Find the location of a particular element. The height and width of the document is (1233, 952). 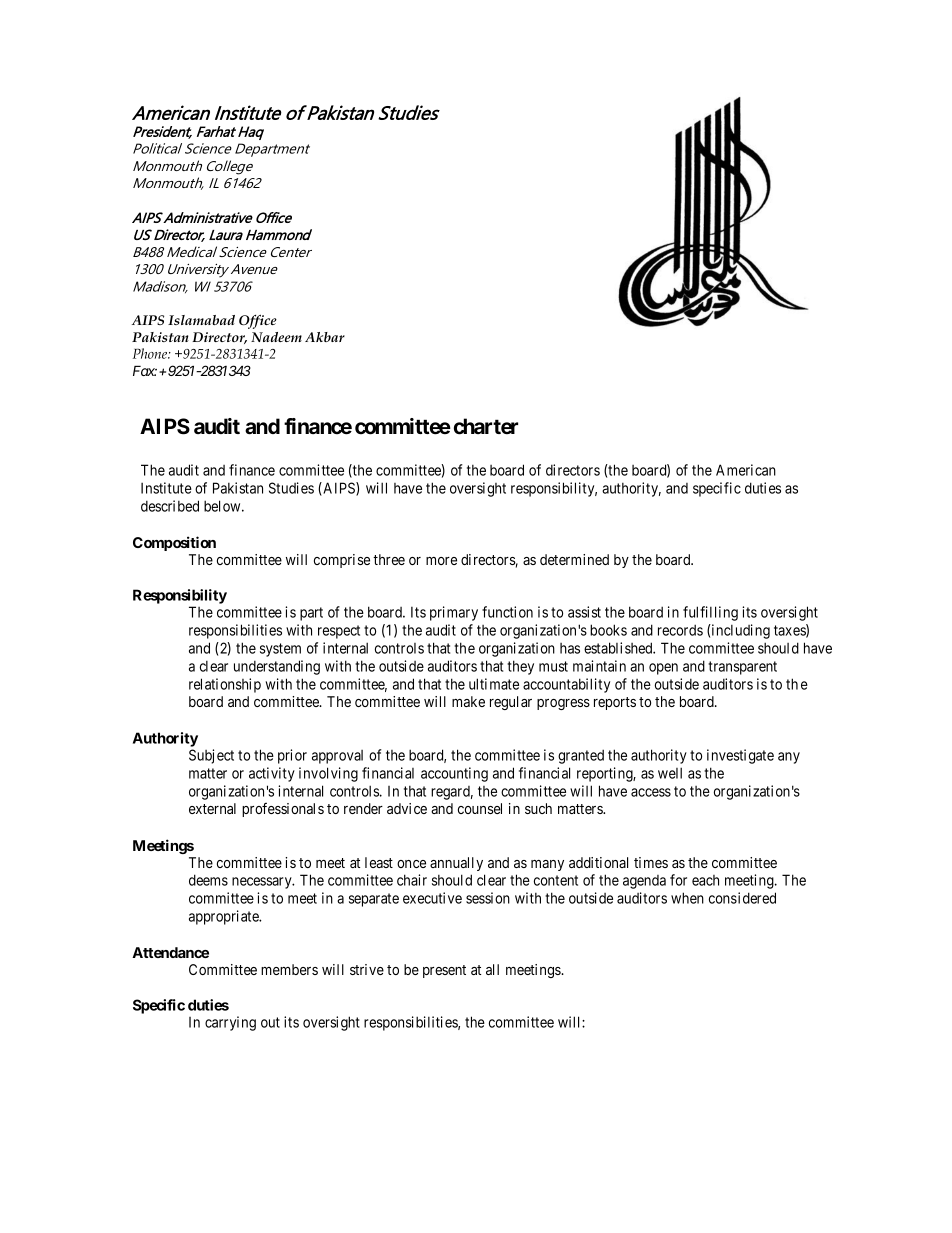

Akbar is located at coordinates (325, 337).
